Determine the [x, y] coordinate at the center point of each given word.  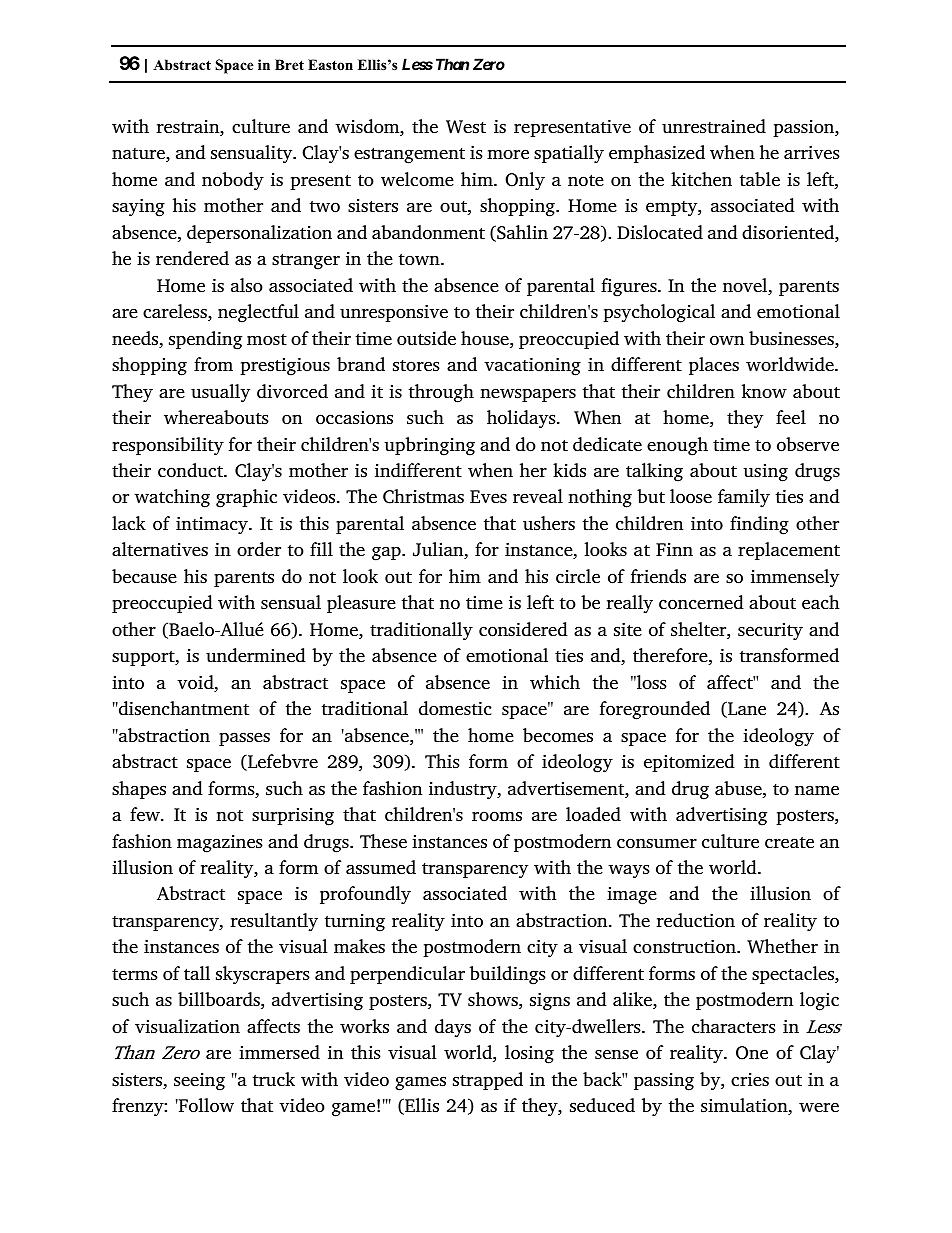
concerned [701, 602]
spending [205, 340]
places [714, 366]
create [789, 843]
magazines [220, 844]
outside [426, 338]
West [466, 127]
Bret [289, 64]
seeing [199, 1082]
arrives [812, 153]
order [259, 549]
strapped [488, 1081]
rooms [497, 816]
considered [523, 629]
